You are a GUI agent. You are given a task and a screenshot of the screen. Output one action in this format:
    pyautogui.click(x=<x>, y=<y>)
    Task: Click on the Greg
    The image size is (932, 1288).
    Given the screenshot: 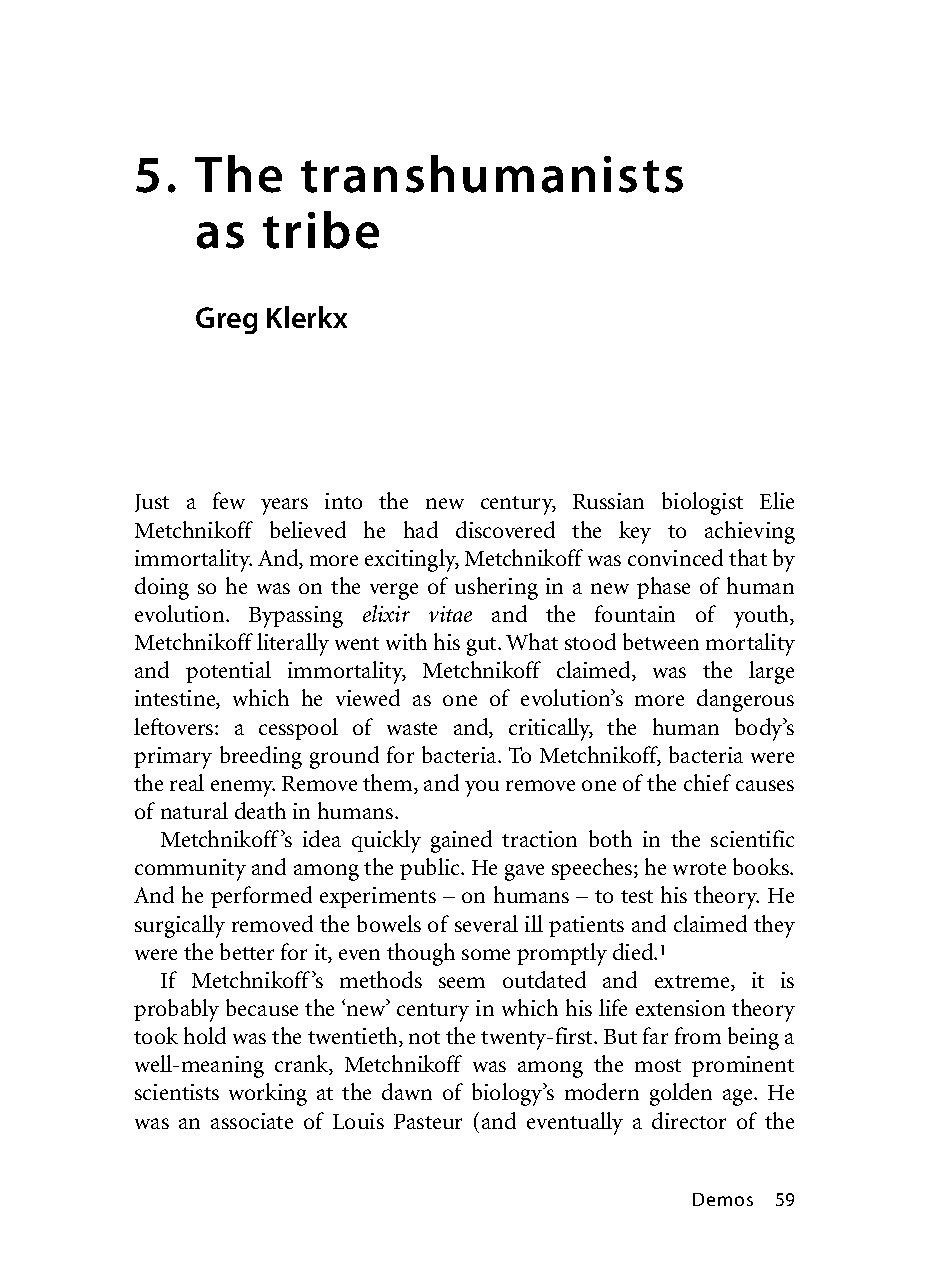 What is the action you would take?
    pyautogui.click(x=226, y=320)
